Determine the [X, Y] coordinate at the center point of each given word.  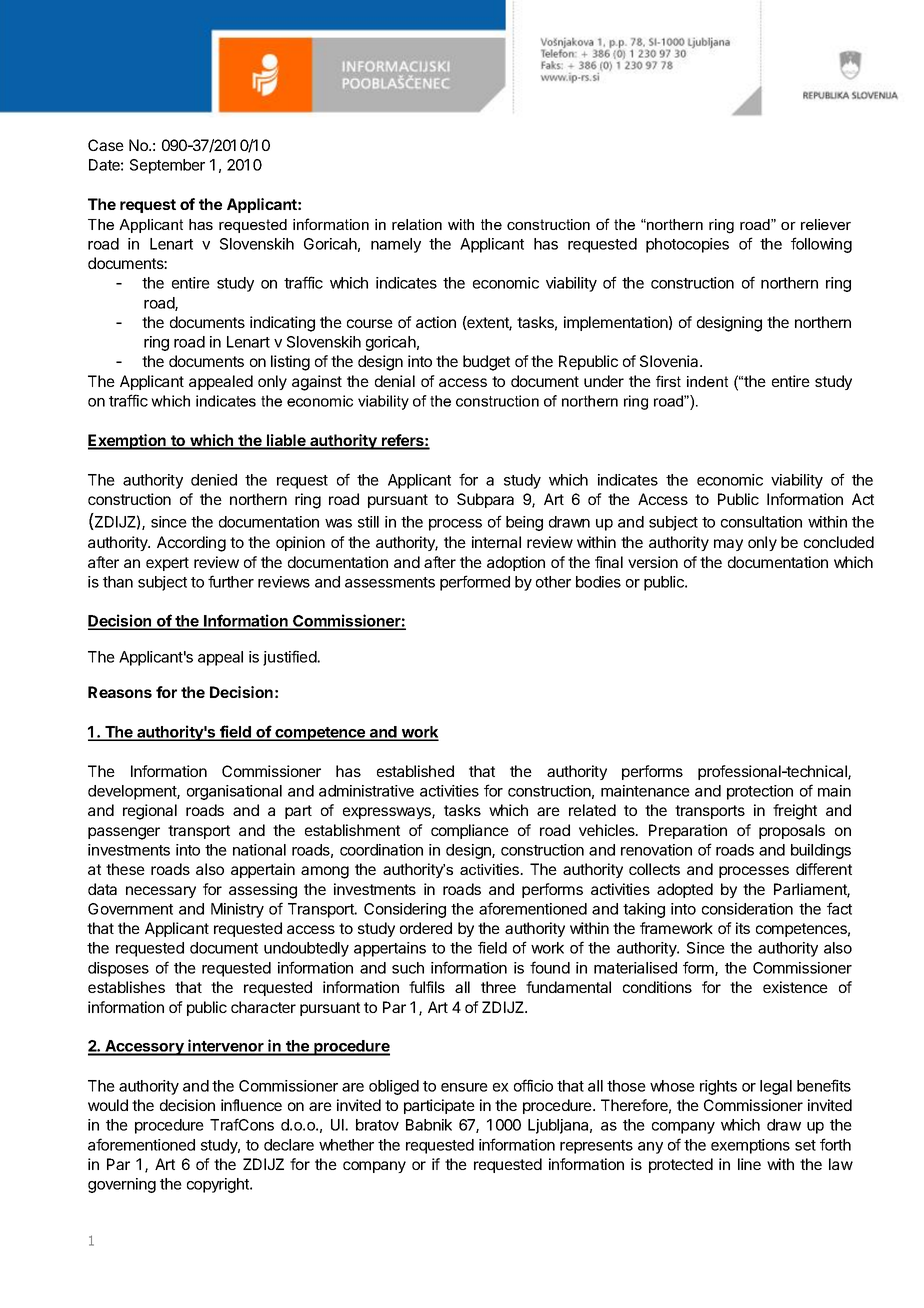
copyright [219, 1185]
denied [214, 480]
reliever [826, 224]
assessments [390, 582]
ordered [426, 928]
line [749, 1164]
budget [486, 363]
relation [417, 224]
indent [707, 381]
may [728, 545]
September [167, 166]
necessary [161, 892]
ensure [464, 1087]
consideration [747, 909]
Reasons [120, 692]
